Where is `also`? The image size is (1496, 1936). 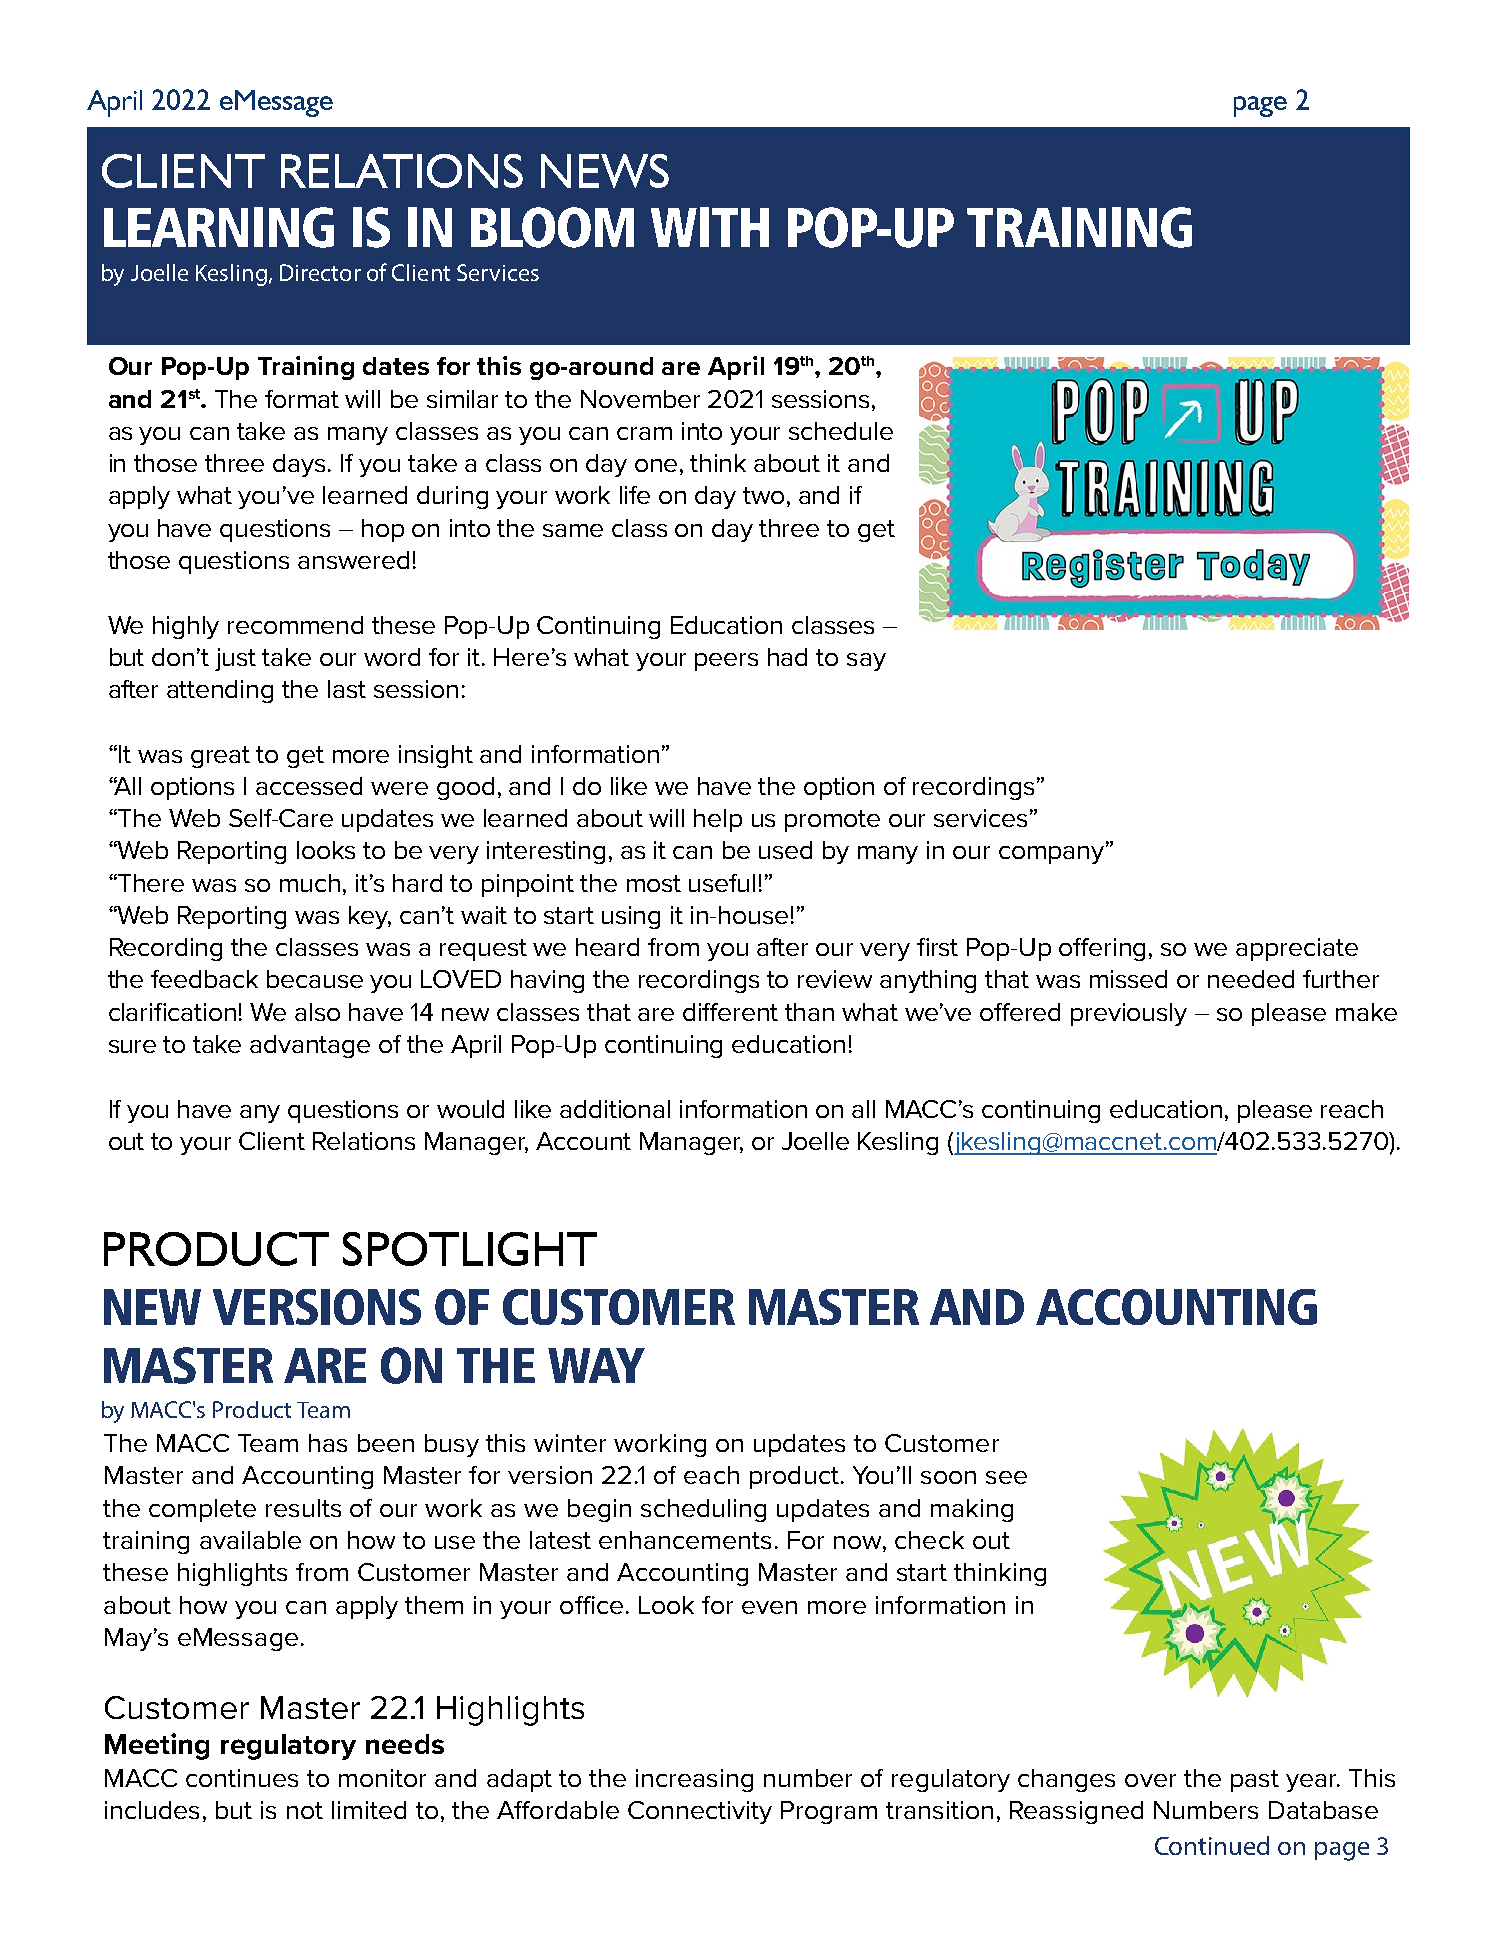 also is located at coordinates (317, 1012).
